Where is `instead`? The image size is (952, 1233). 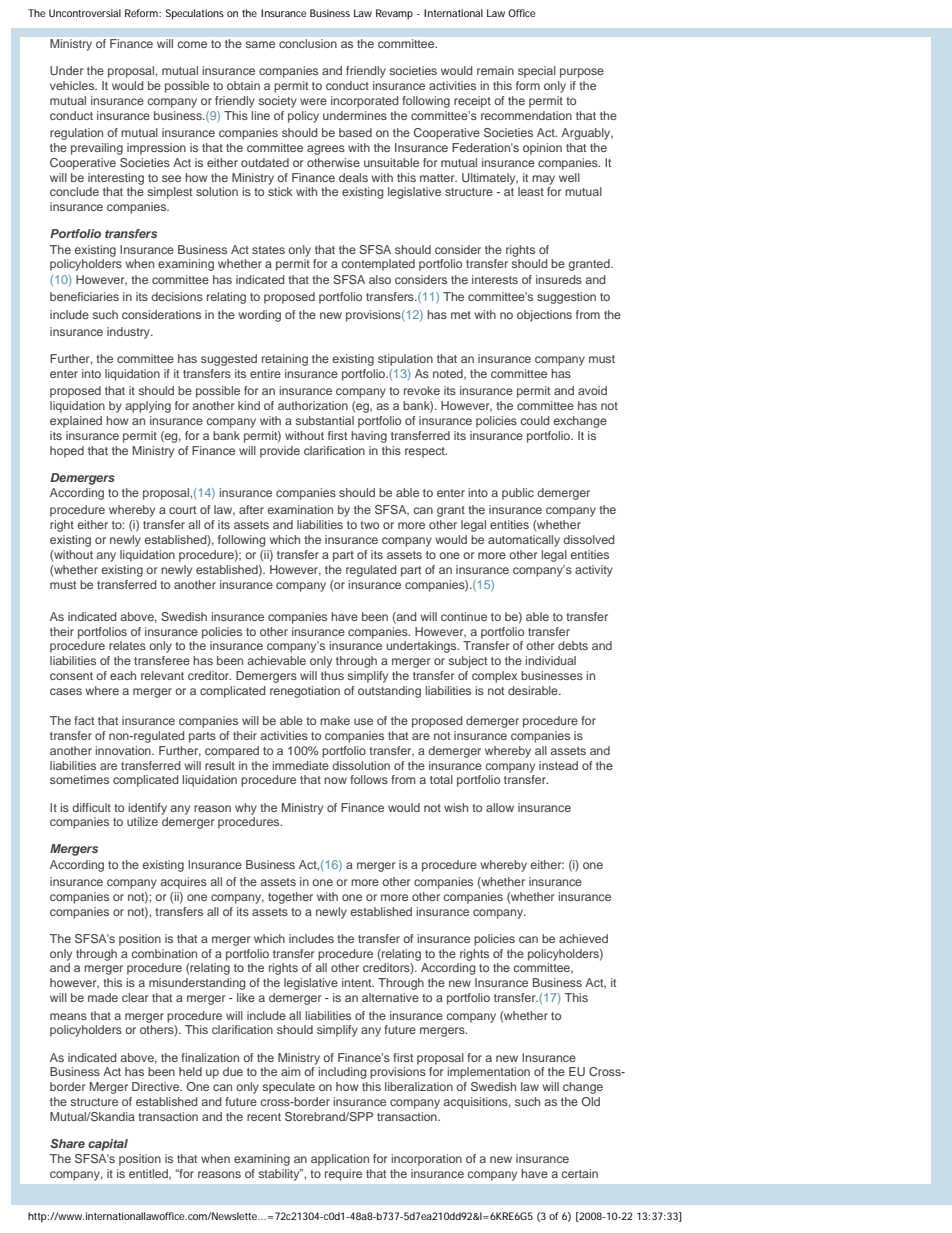
instead is located at coordinates (558, 765).
